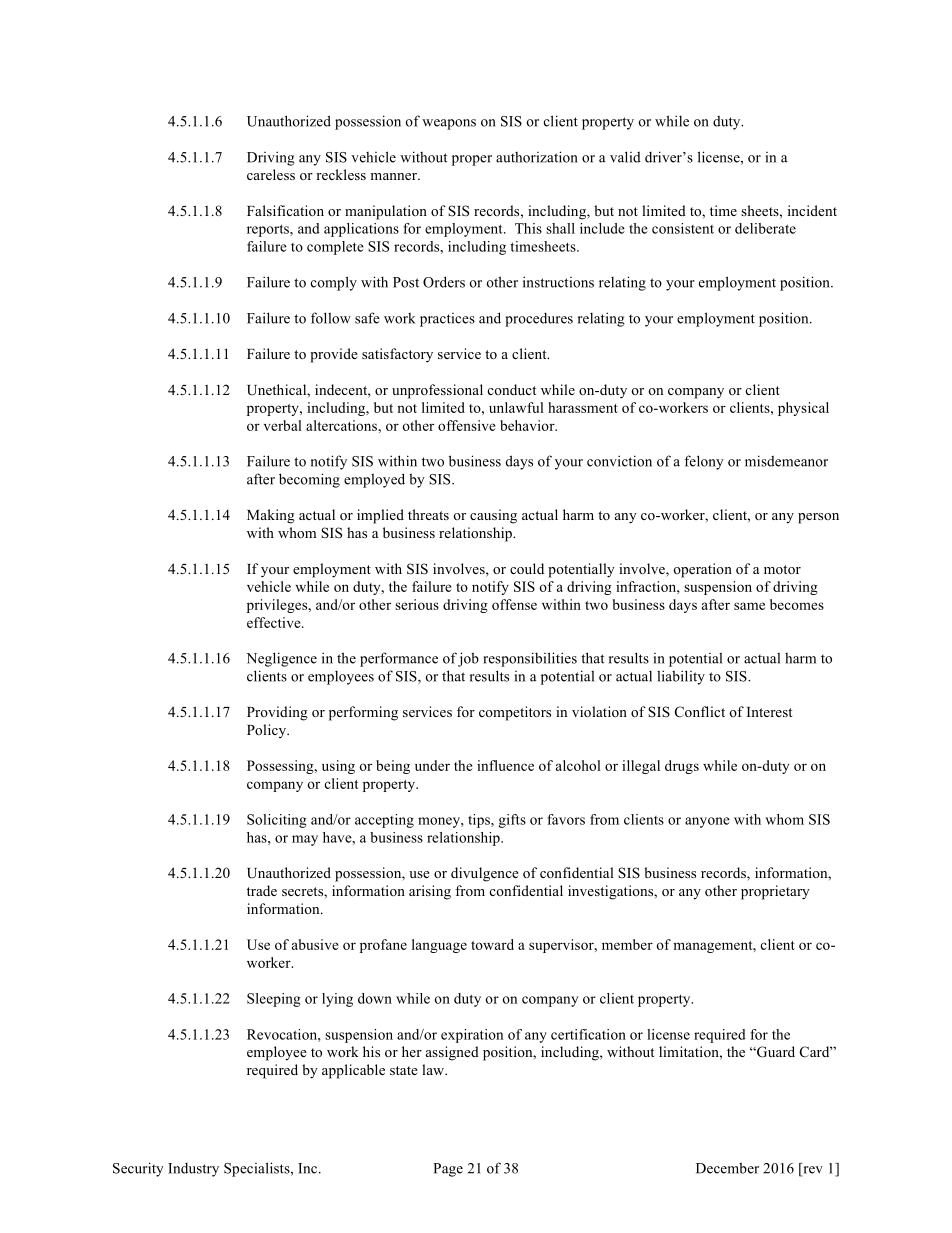  I want to click on job, so click(468, 659).
